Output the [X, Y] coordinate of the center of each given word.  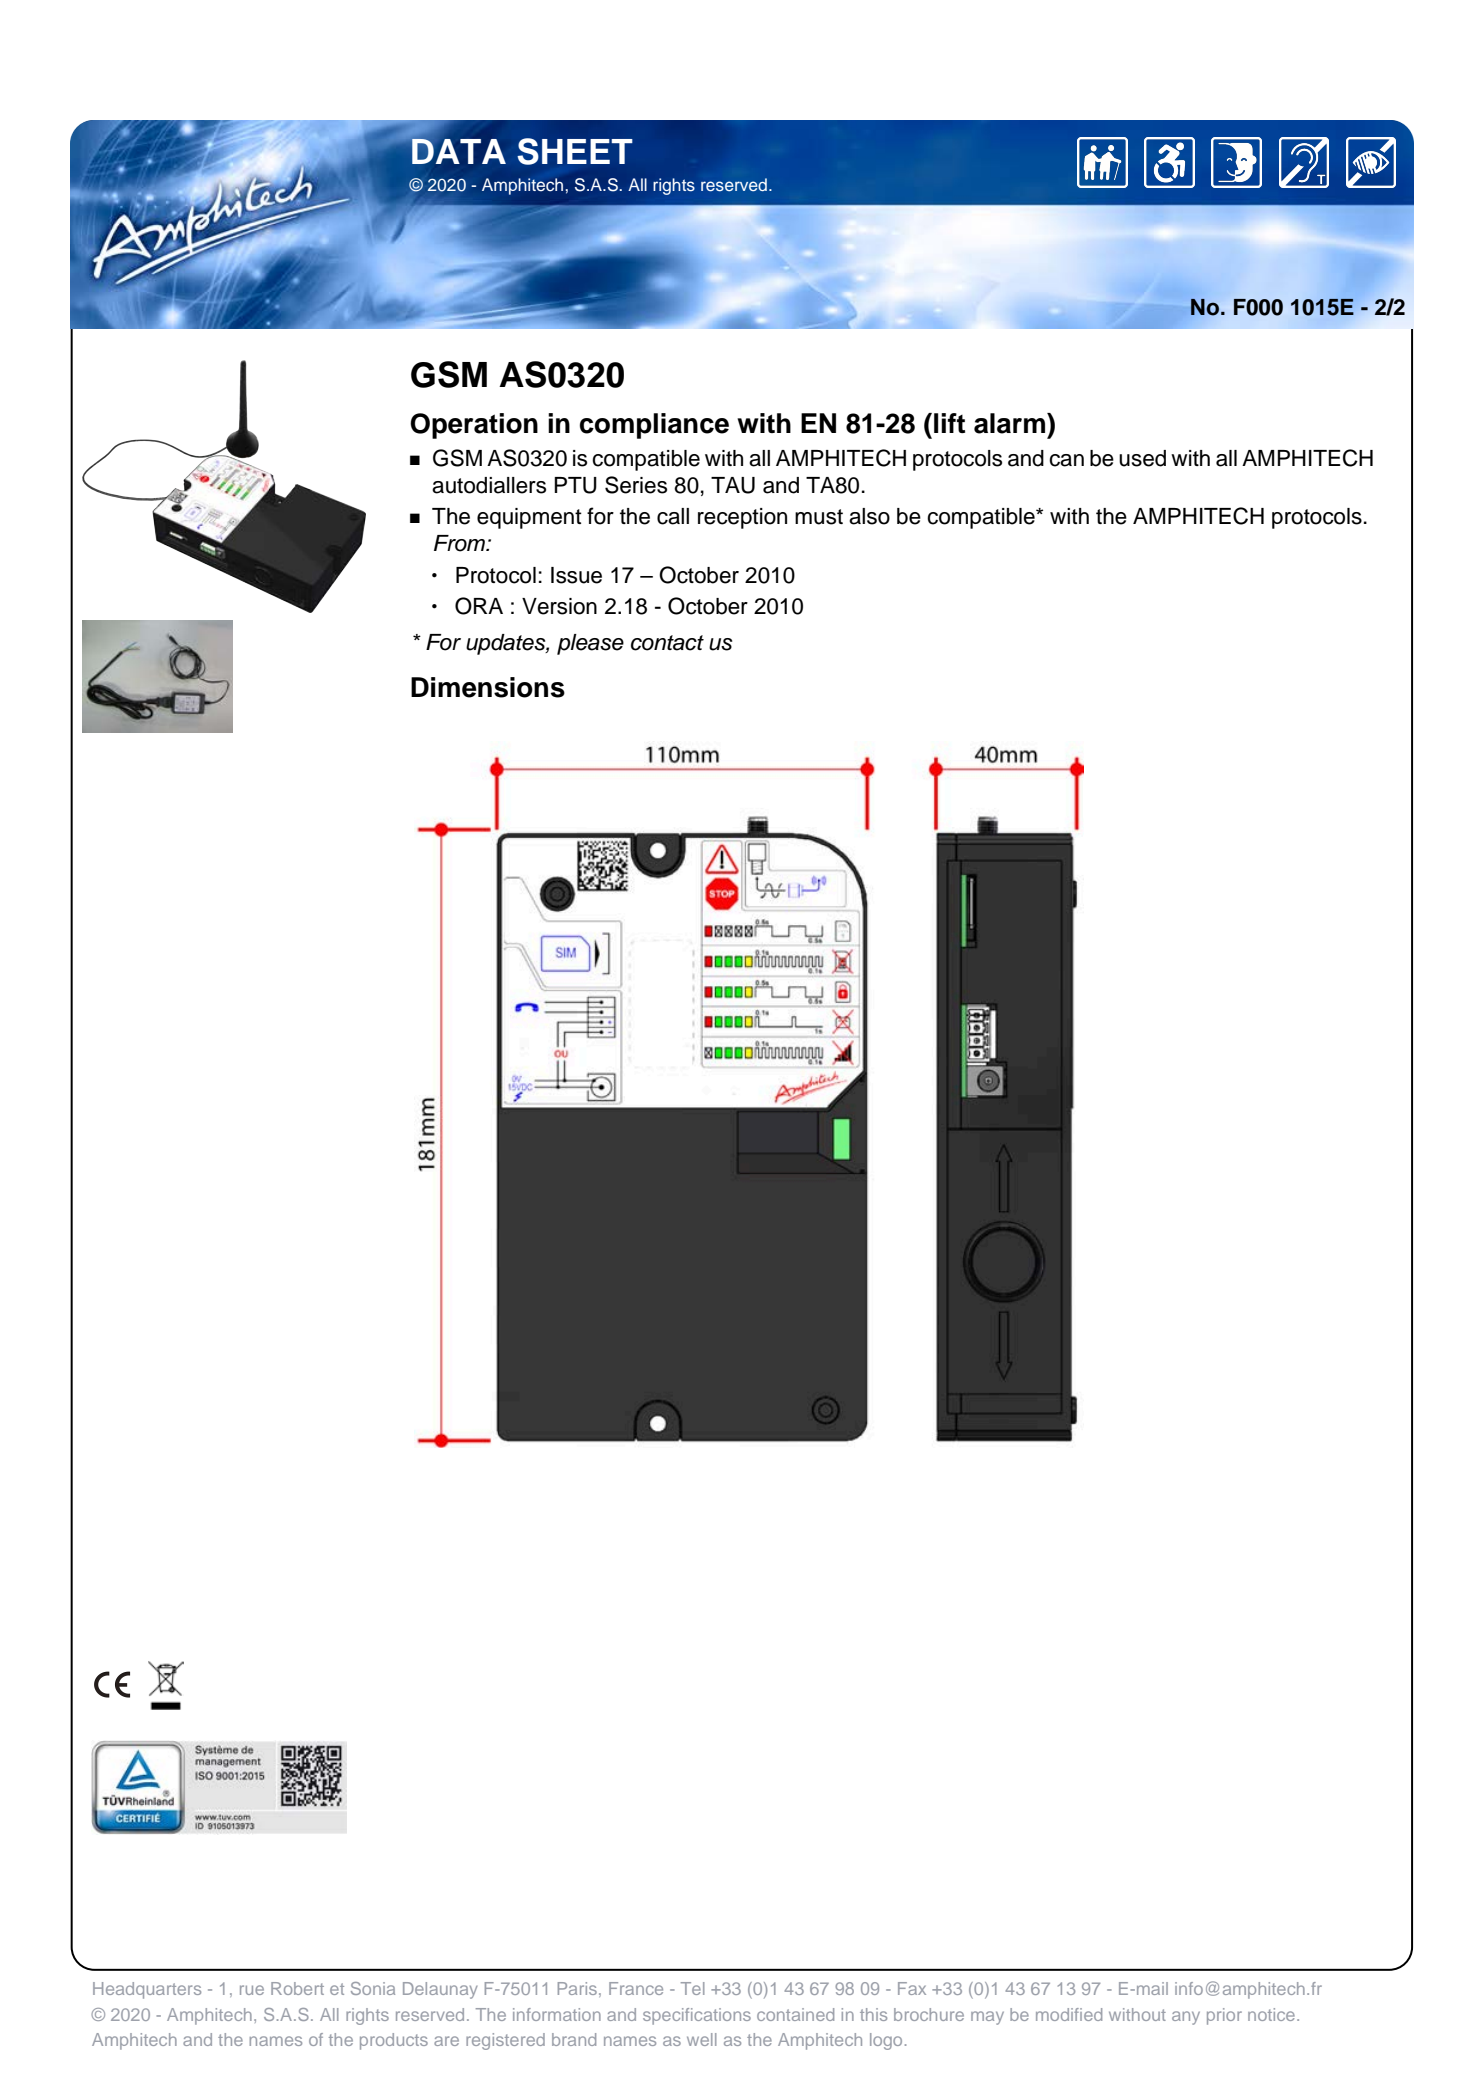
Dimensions [488, 687]
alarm [1011, 423]
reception [742, 518]
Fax [912, 1988]
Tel [693, 1988]
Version [559, 606]
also [869, 516]
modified [1069, 2014]
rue [252, 1990]
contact [667, 643]
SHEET [575, 151]
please [590, 644]
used [1142, 458]
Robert [297, 1988]
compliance [654, 426]
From [461, 543]
